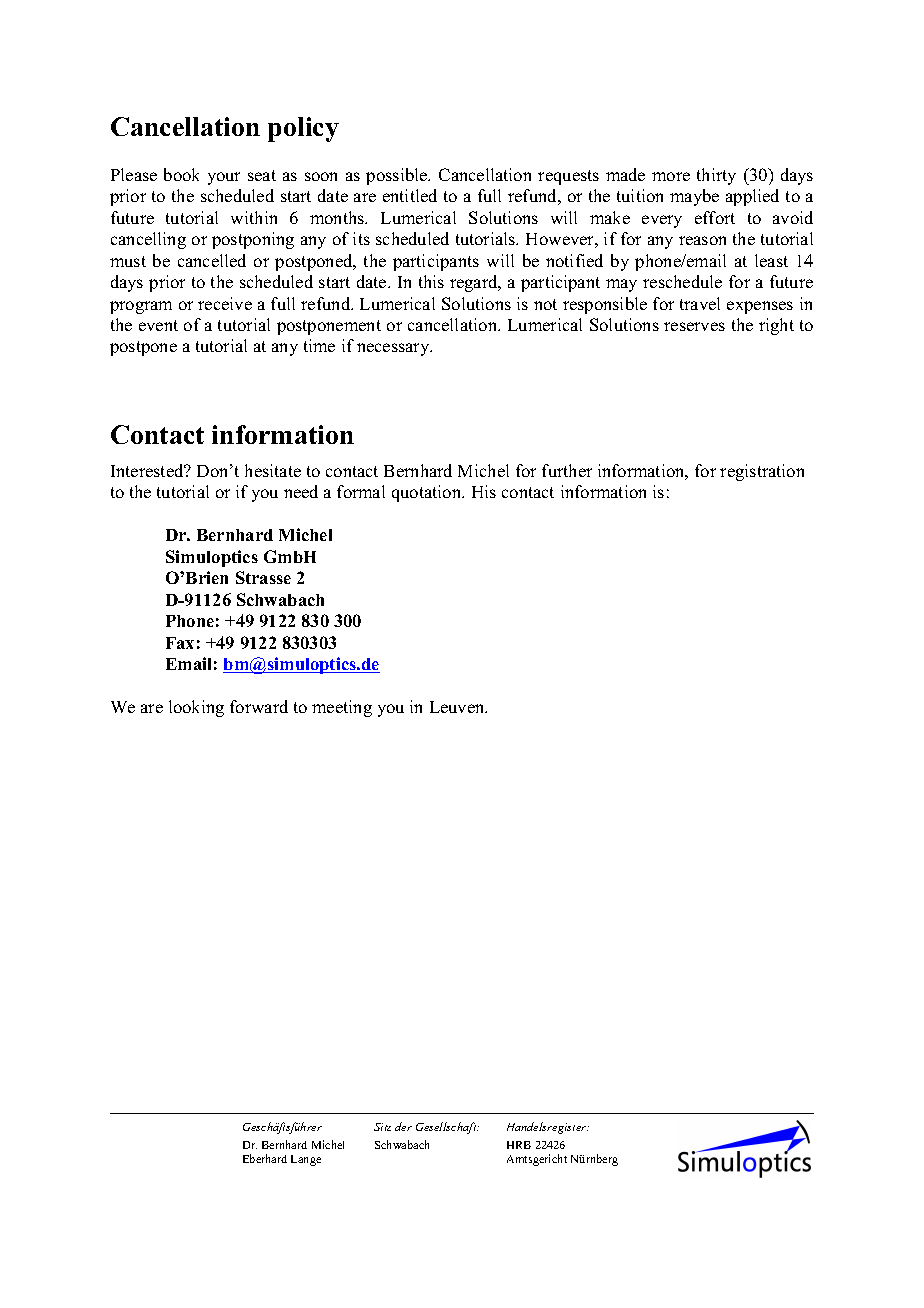  Describe the element at coordinates (716, 176) in the page. I see `thirty` at that location.
